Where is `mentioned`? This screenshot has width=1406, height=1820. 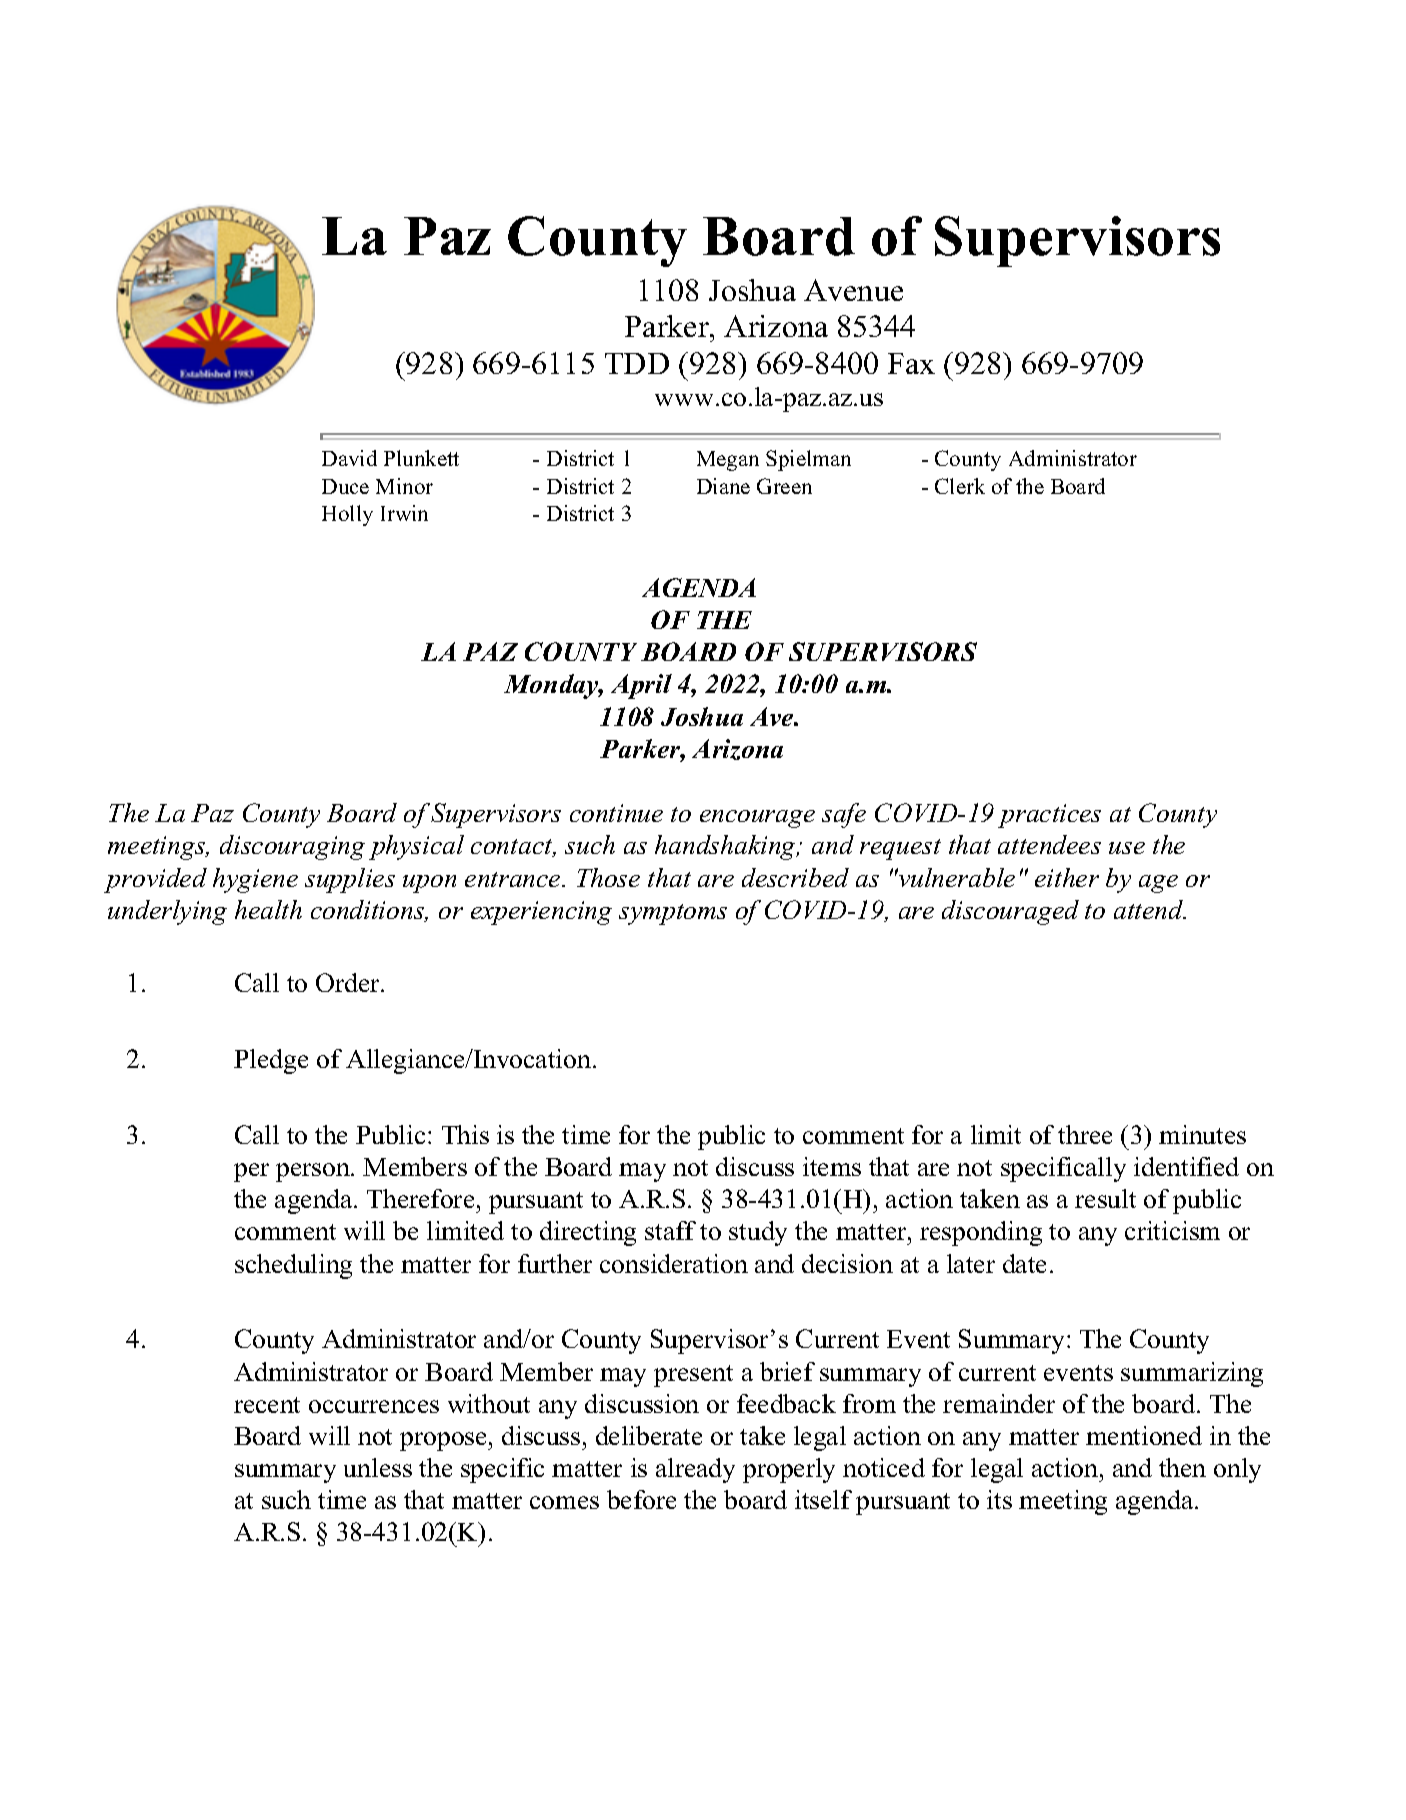 mentioned is located at coordinates (1144, 1435).
